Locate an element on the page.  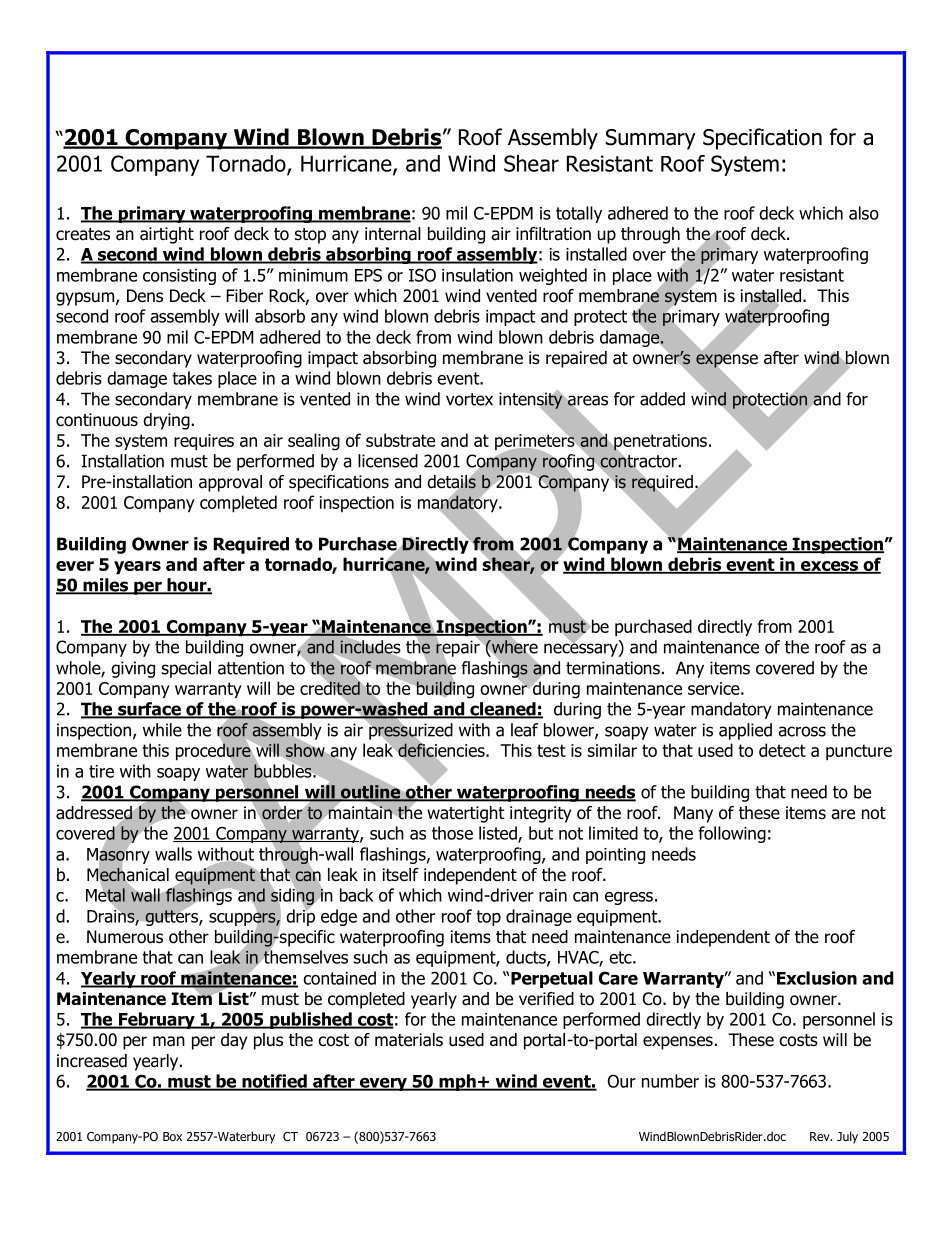
Box is located at coordinates (172, 1136).
